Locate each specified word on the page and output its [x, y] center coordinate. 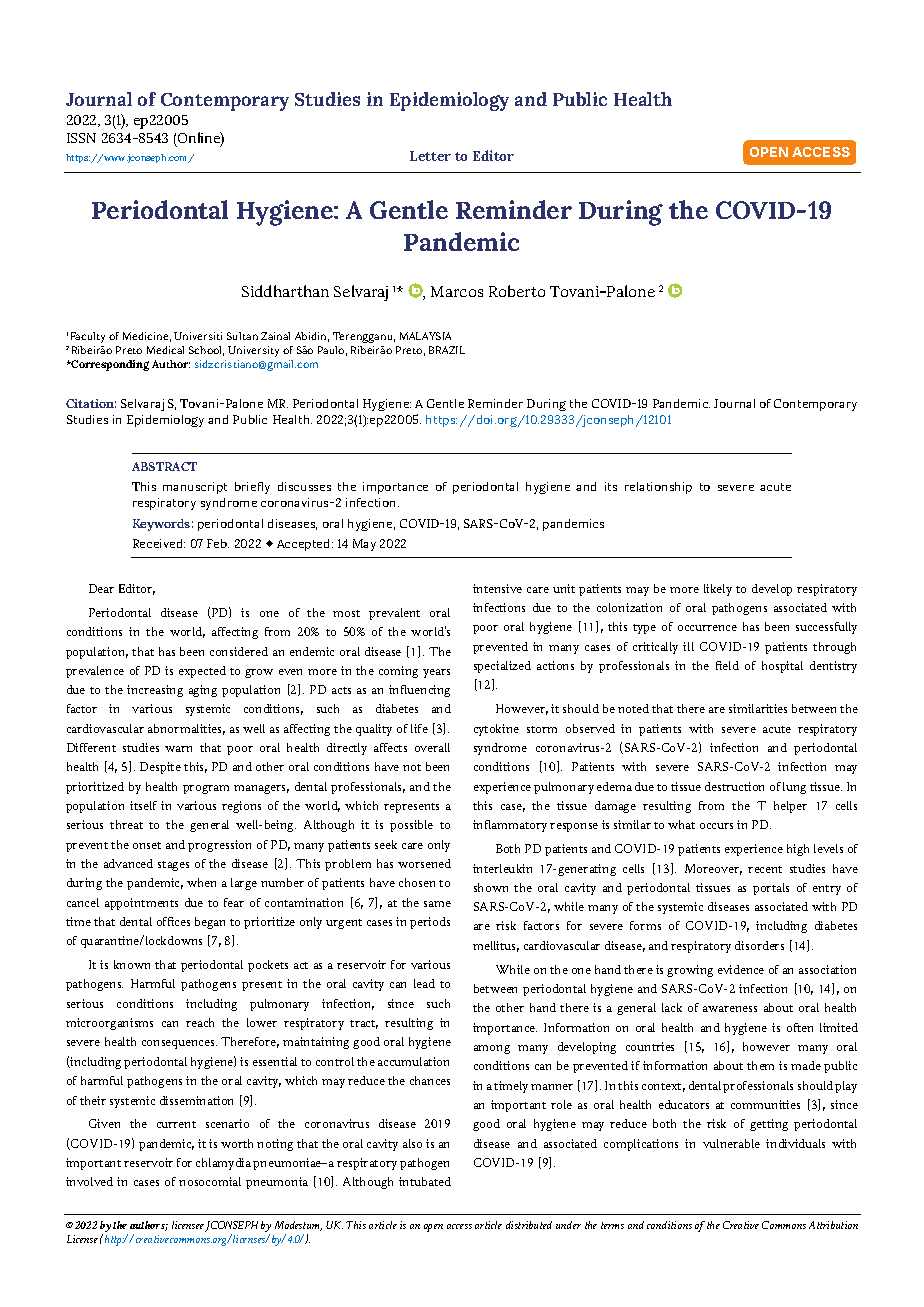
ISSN [81, 138]
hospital [782, 667]
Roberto [517, 291]
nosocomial [210, 1181]
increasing [155, 691]
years [436, 673]
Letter [430, 156]
